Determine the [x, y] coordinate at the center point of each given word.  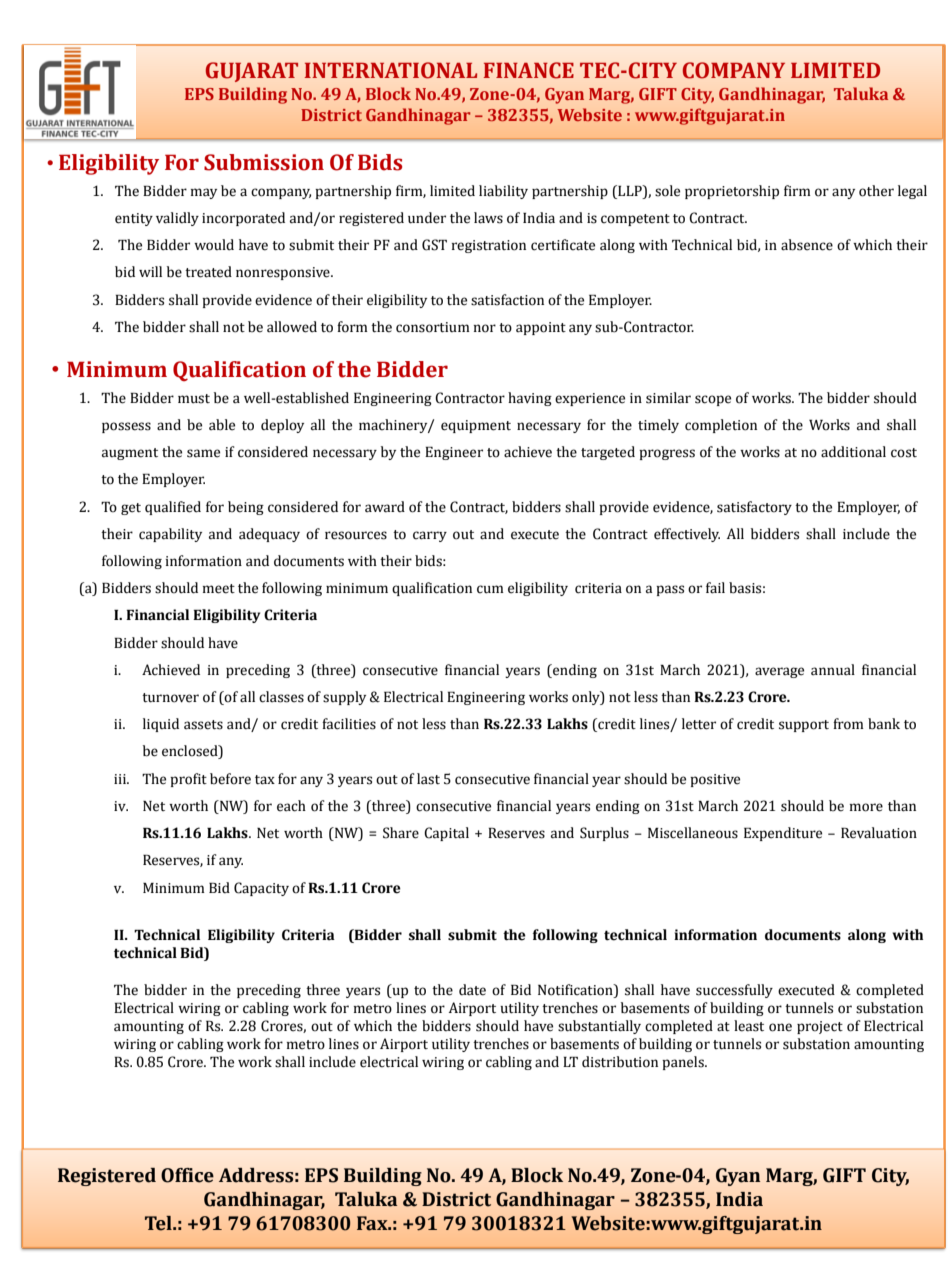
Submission [264, 162]
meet [219, 589]
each [291, 806]
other [876, 191]
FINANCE [529, 70]
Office [187, 1175]
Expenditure [783, 834]
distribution [620, 1062]
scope [713, 400]
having [530, 399]
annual [833, 670]
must [194, 399]
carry [430, 536]
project [820, 1027]
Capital [446, 834]
